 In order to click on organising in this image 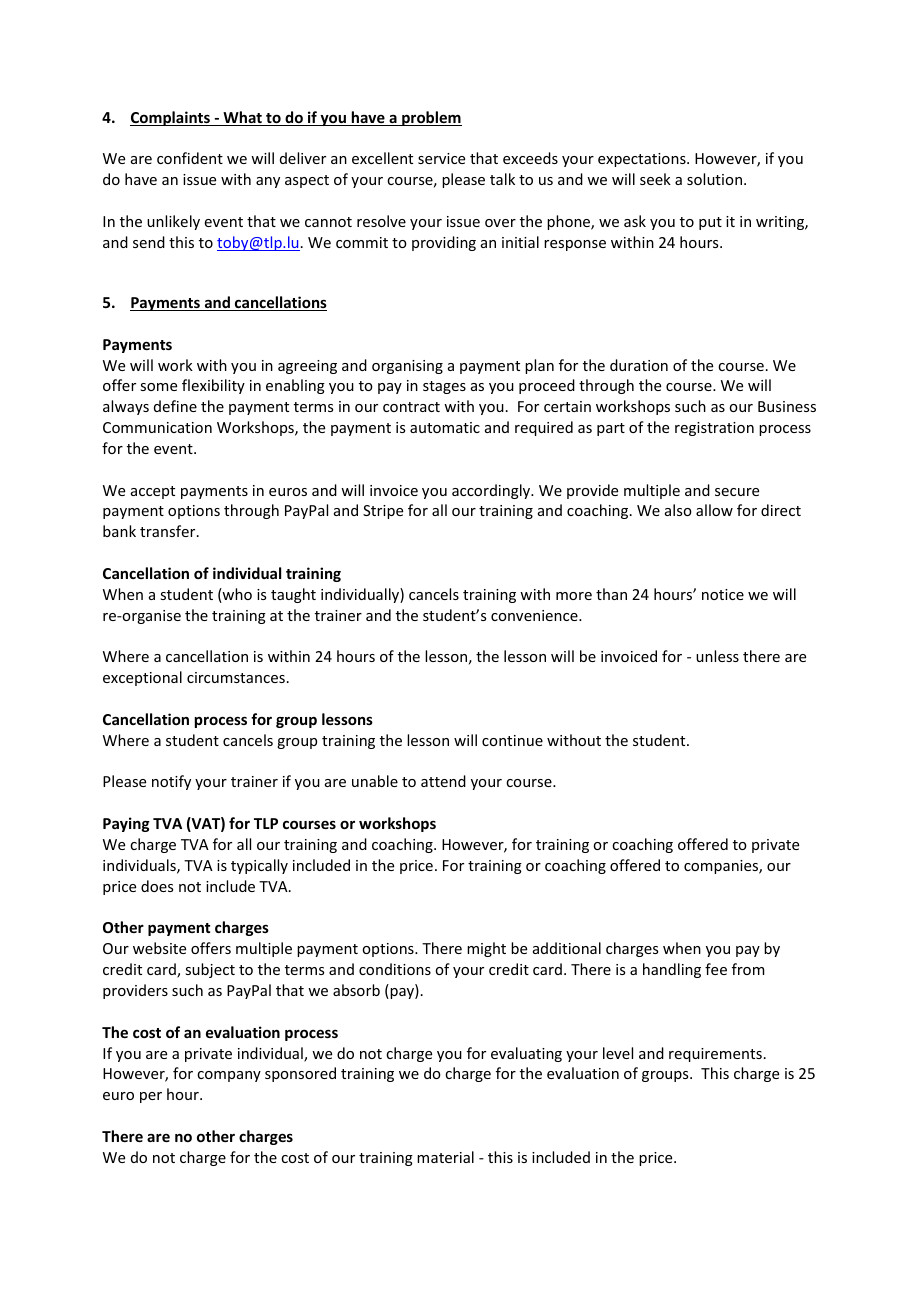, I will do `click(407, 367)`.
